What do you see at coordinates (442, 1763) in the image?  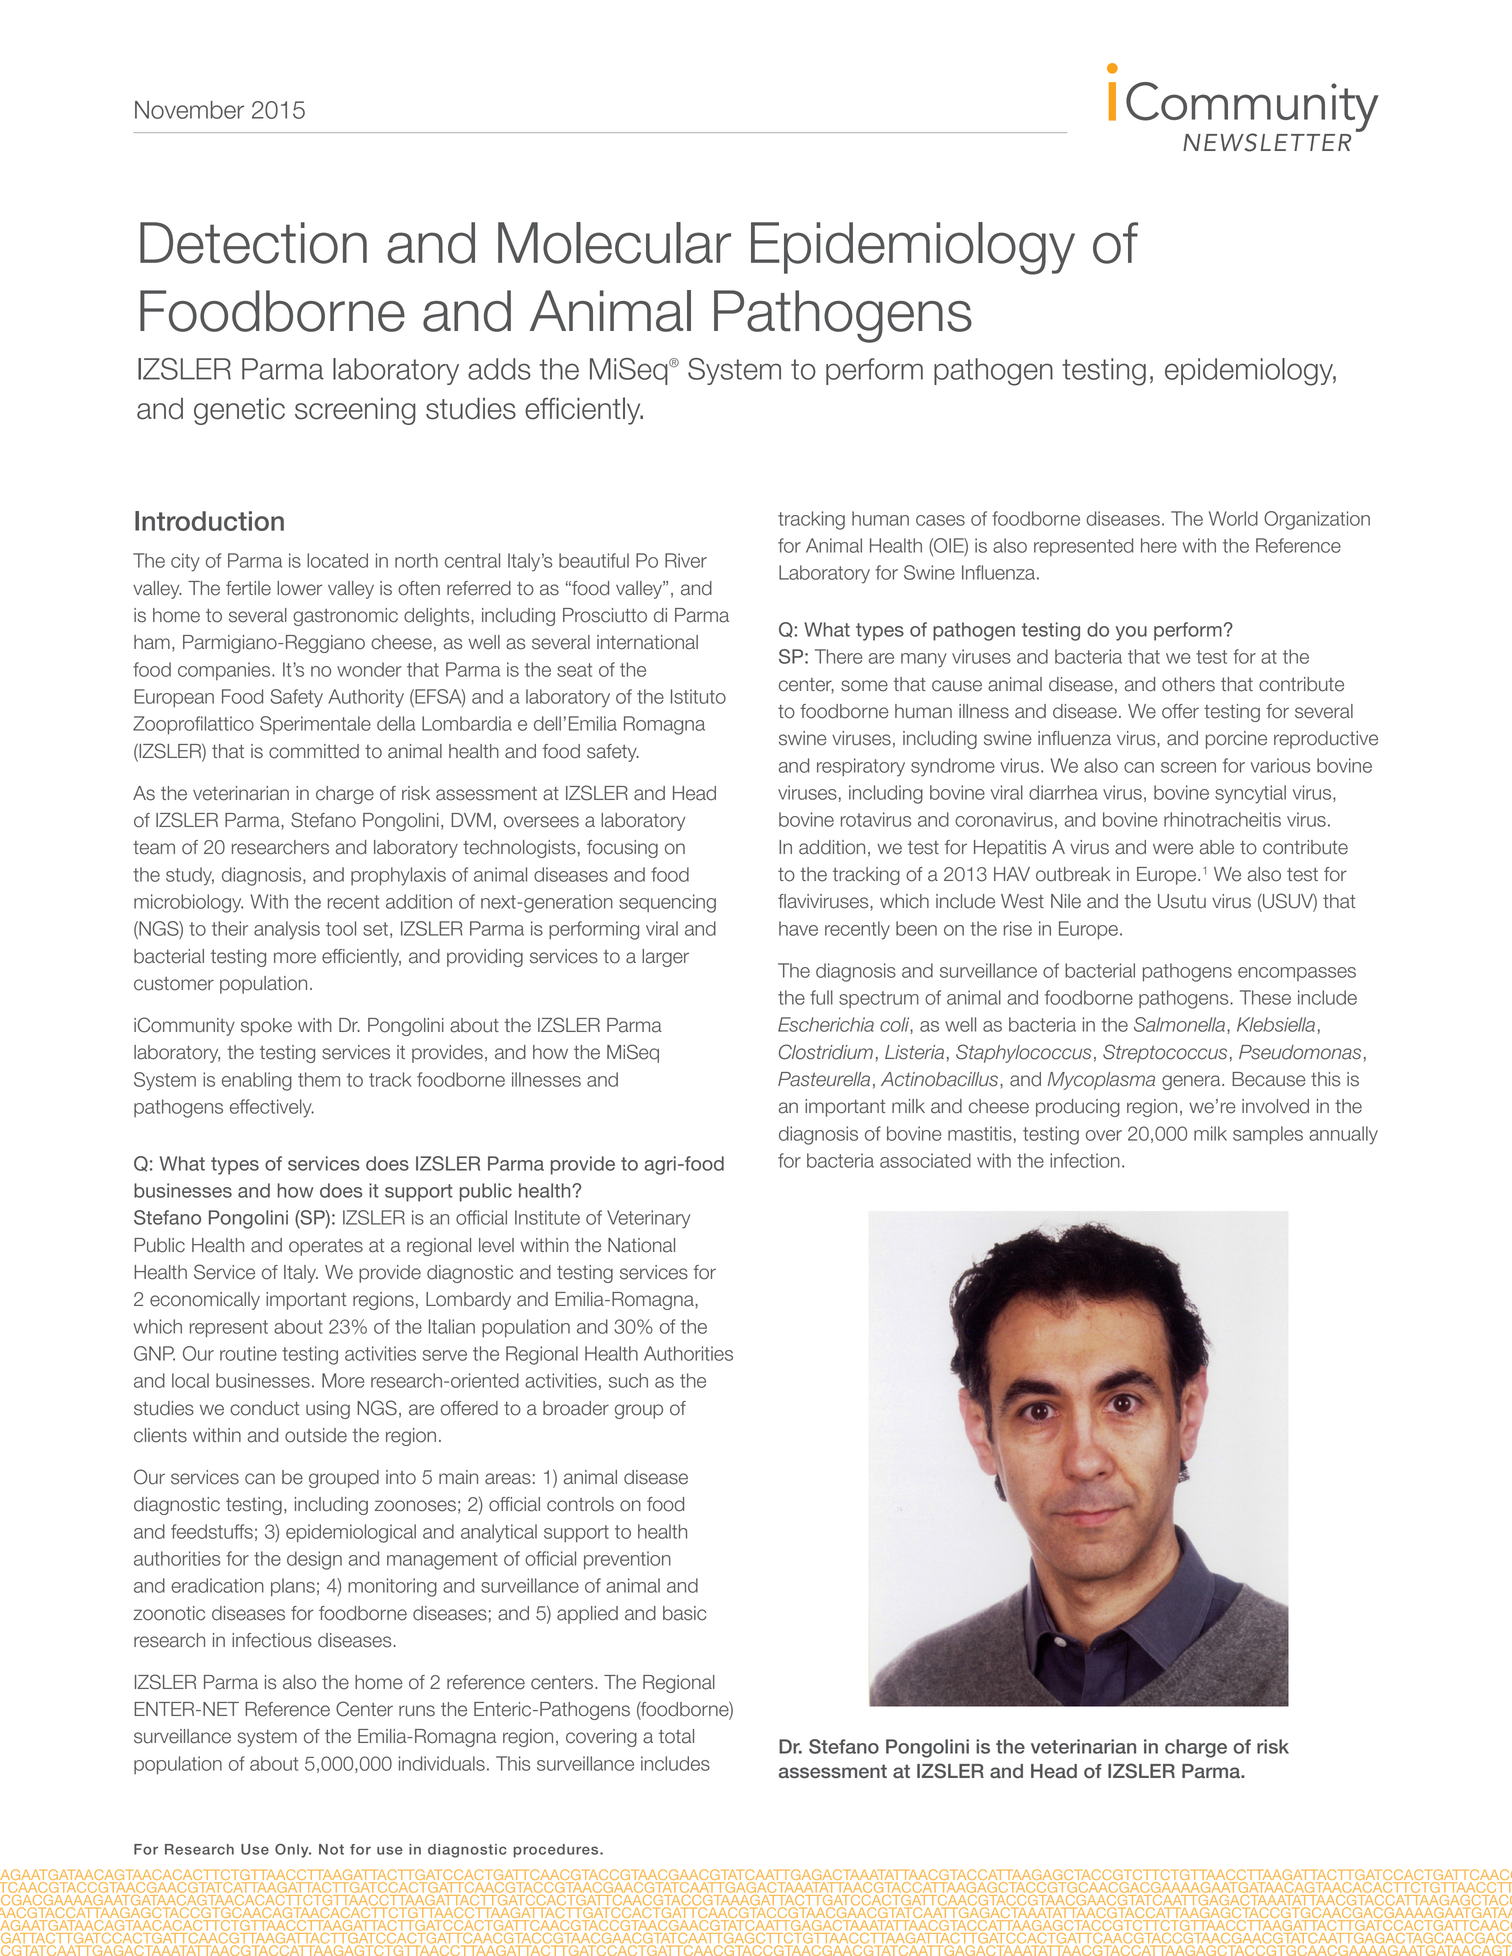 I see `individuals` at bounding box center [442, 1763].
